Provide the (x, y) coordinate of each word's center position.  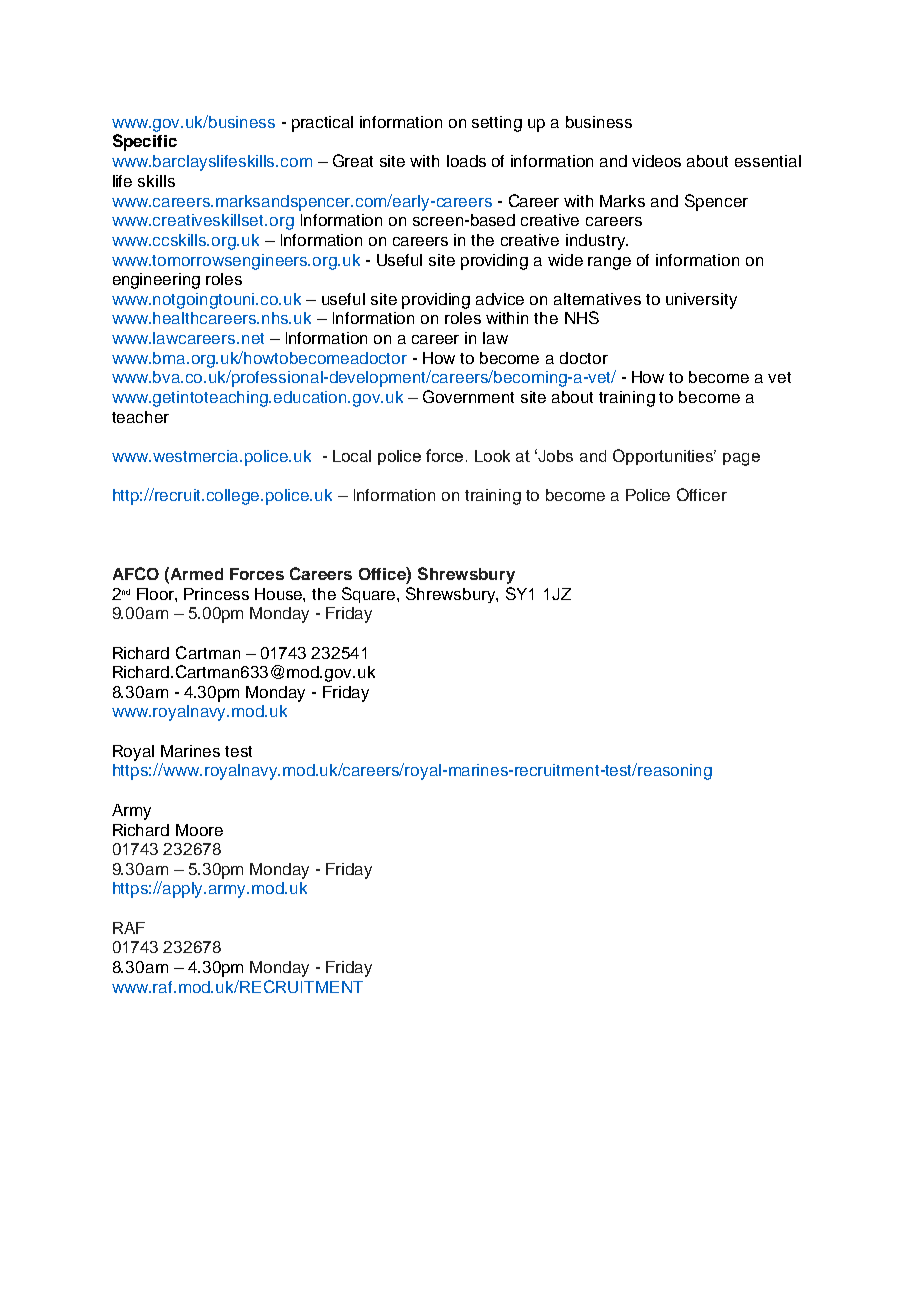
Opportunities (664, 457)
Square (370, 595)
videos (656, 161)
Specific (145, 142)
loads (466, 161)
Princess (216, 594)
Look (492, 456)
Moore (199, 830)
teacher (140, 417)
